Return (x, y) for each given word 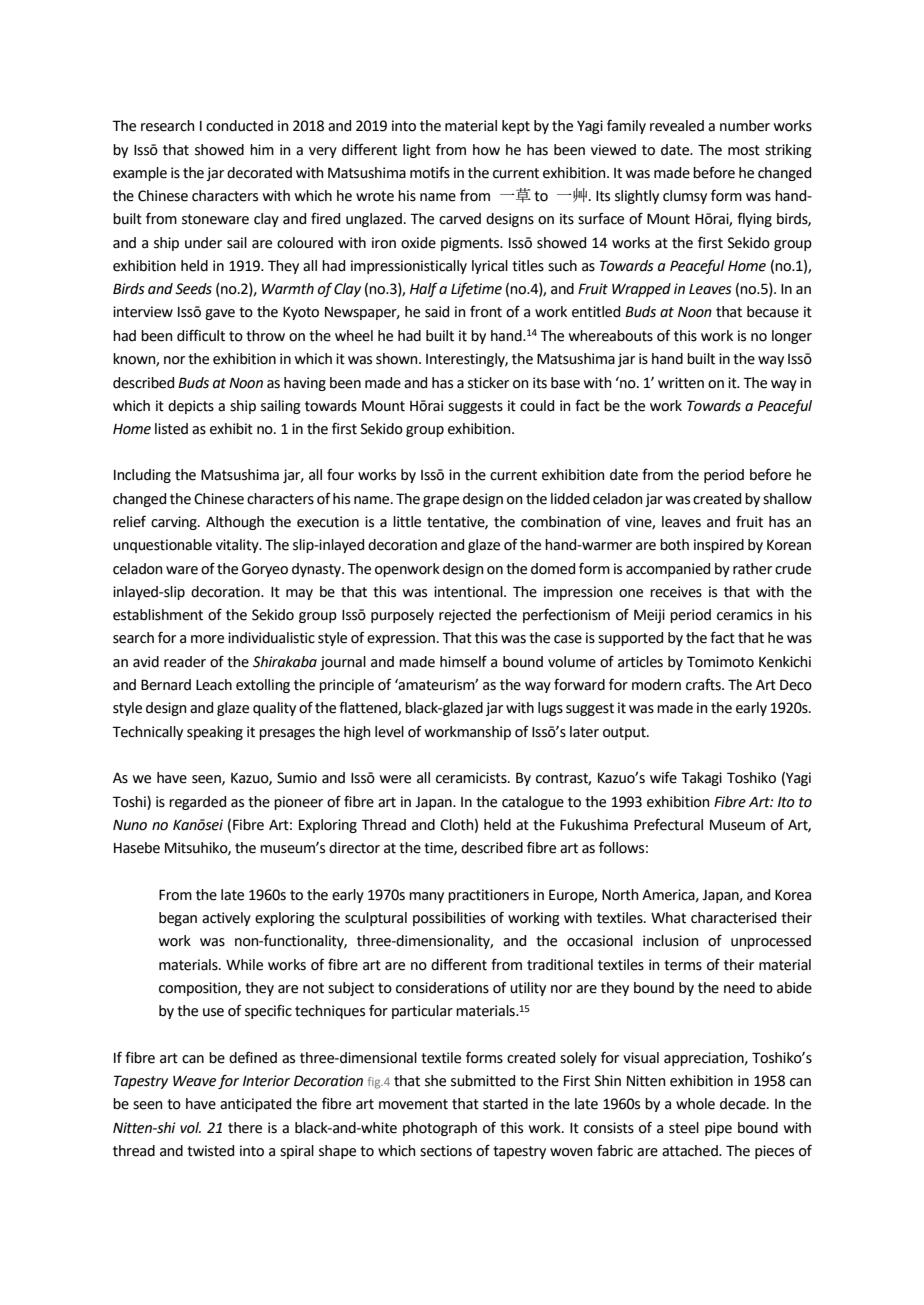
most (744, 150)
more (207, 639)
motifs (430, 172)
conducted (239, 126)
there (245, 1128)
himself (463, 661)
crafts (704, 684)
